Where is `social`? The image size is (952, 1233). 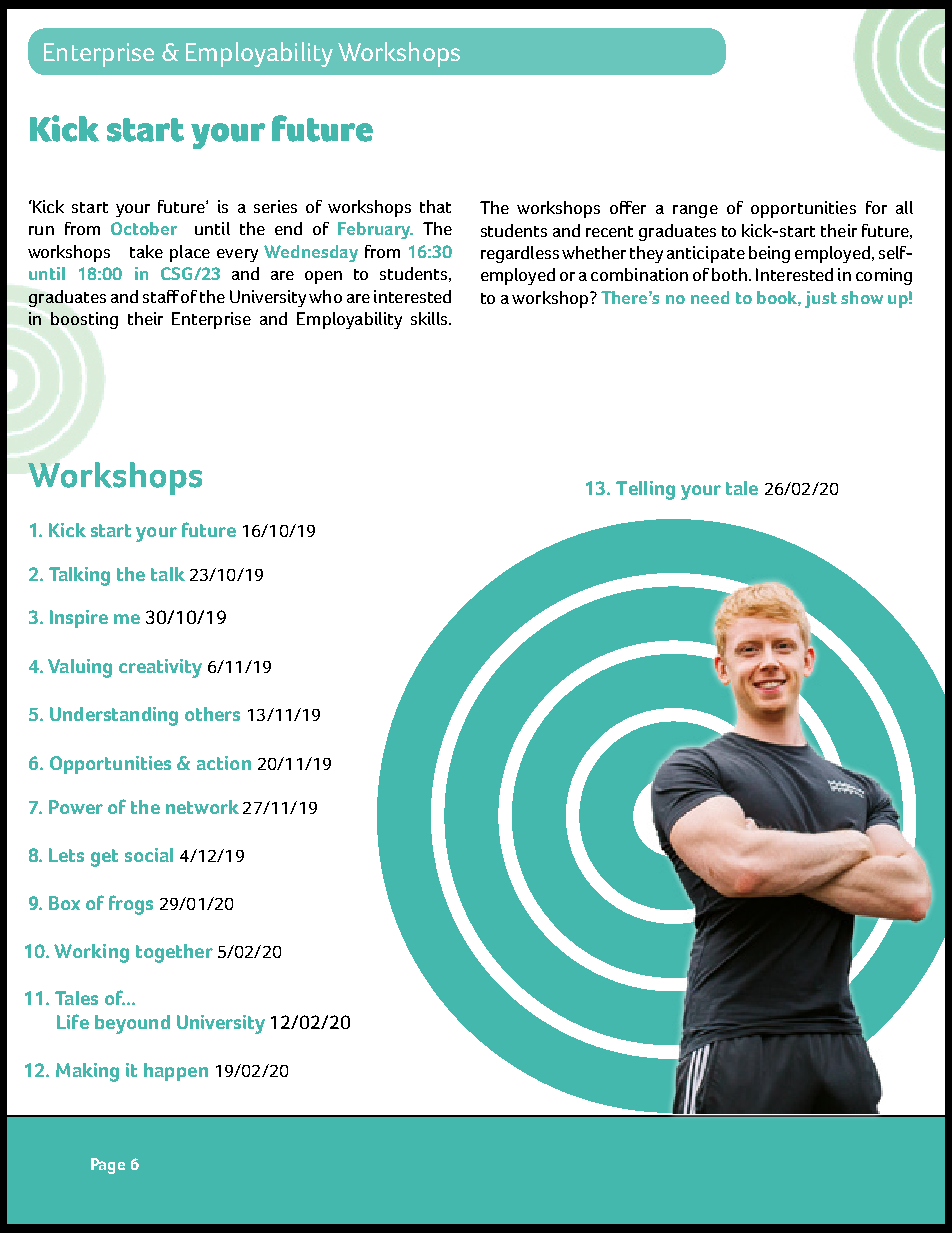
social is located at coordinates (149, 855).
